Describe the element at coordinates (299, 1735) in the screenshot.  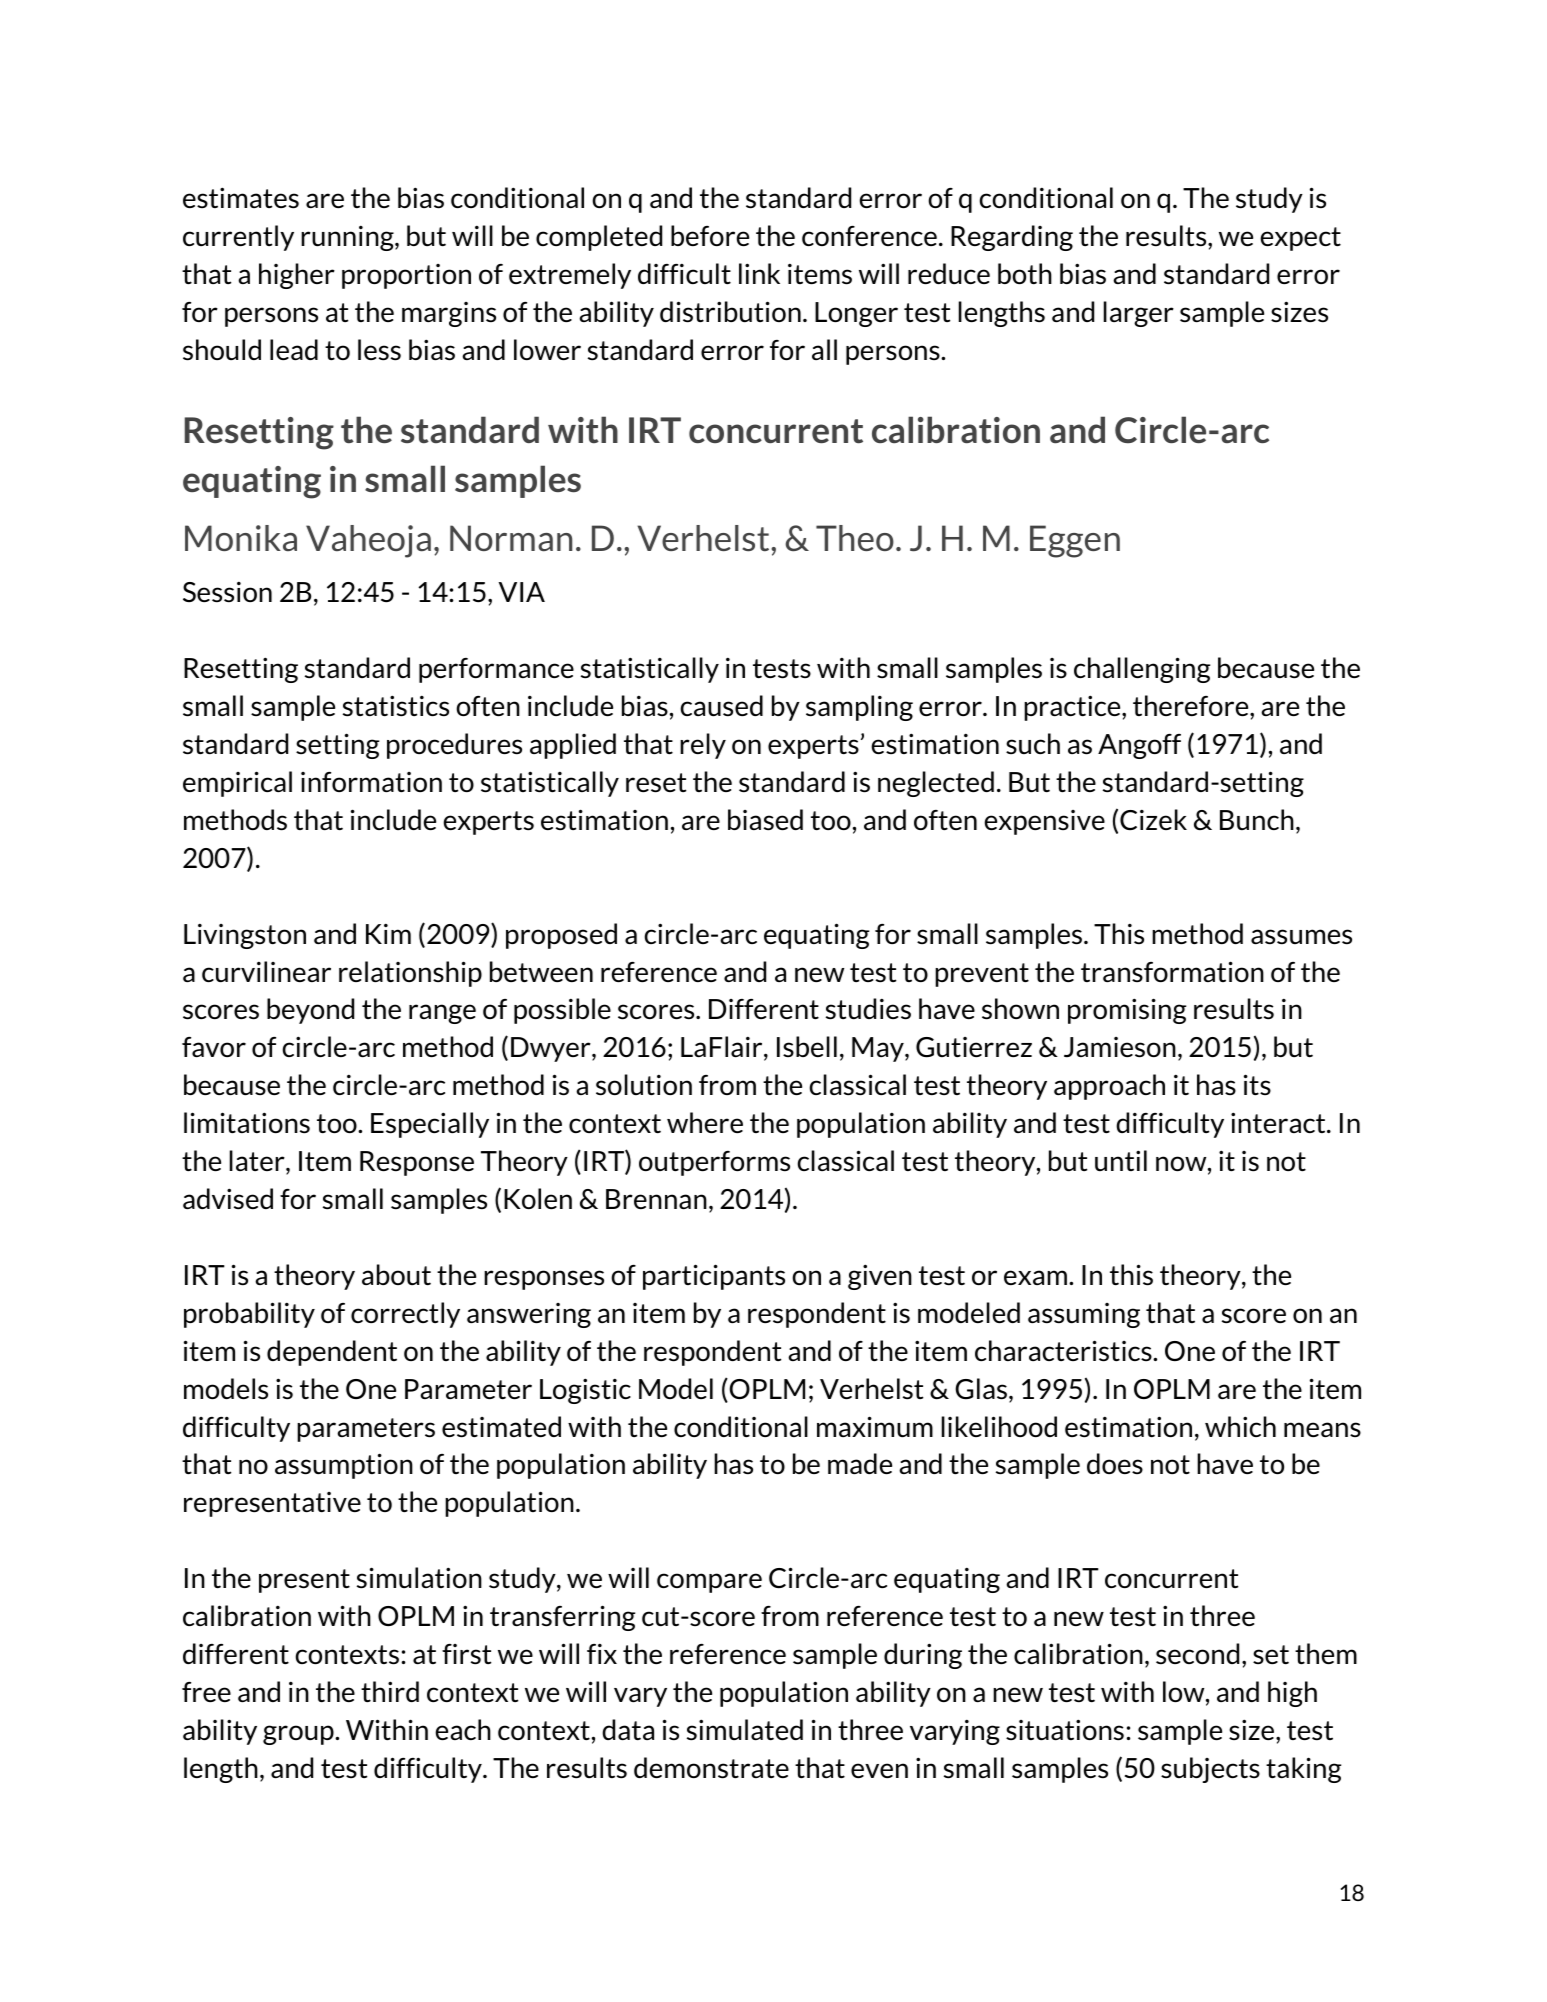
I see `group` at that location.
